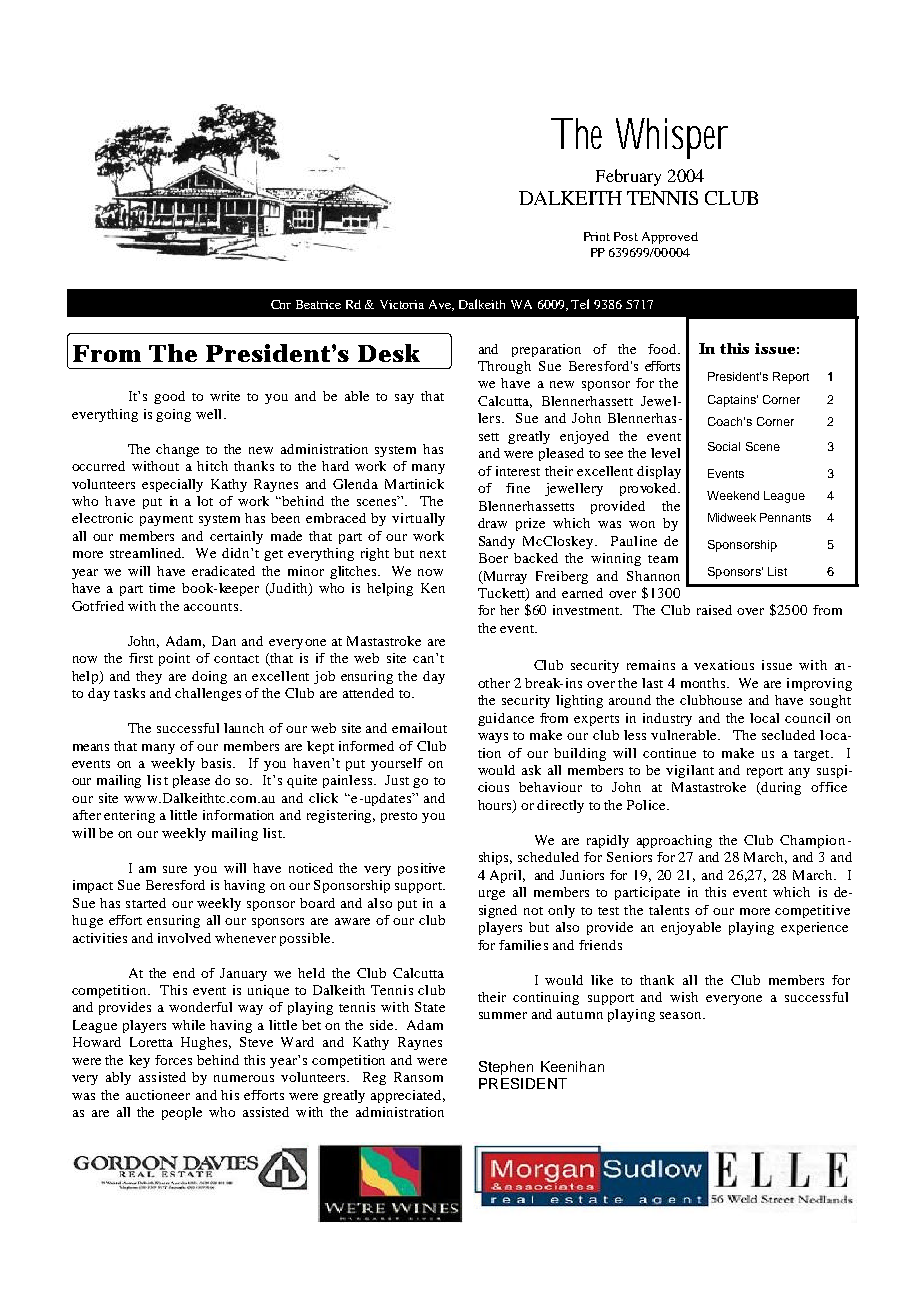 The width and height of the screenshot is (924, 1307). I want to click on draw, so click(492, 523).
